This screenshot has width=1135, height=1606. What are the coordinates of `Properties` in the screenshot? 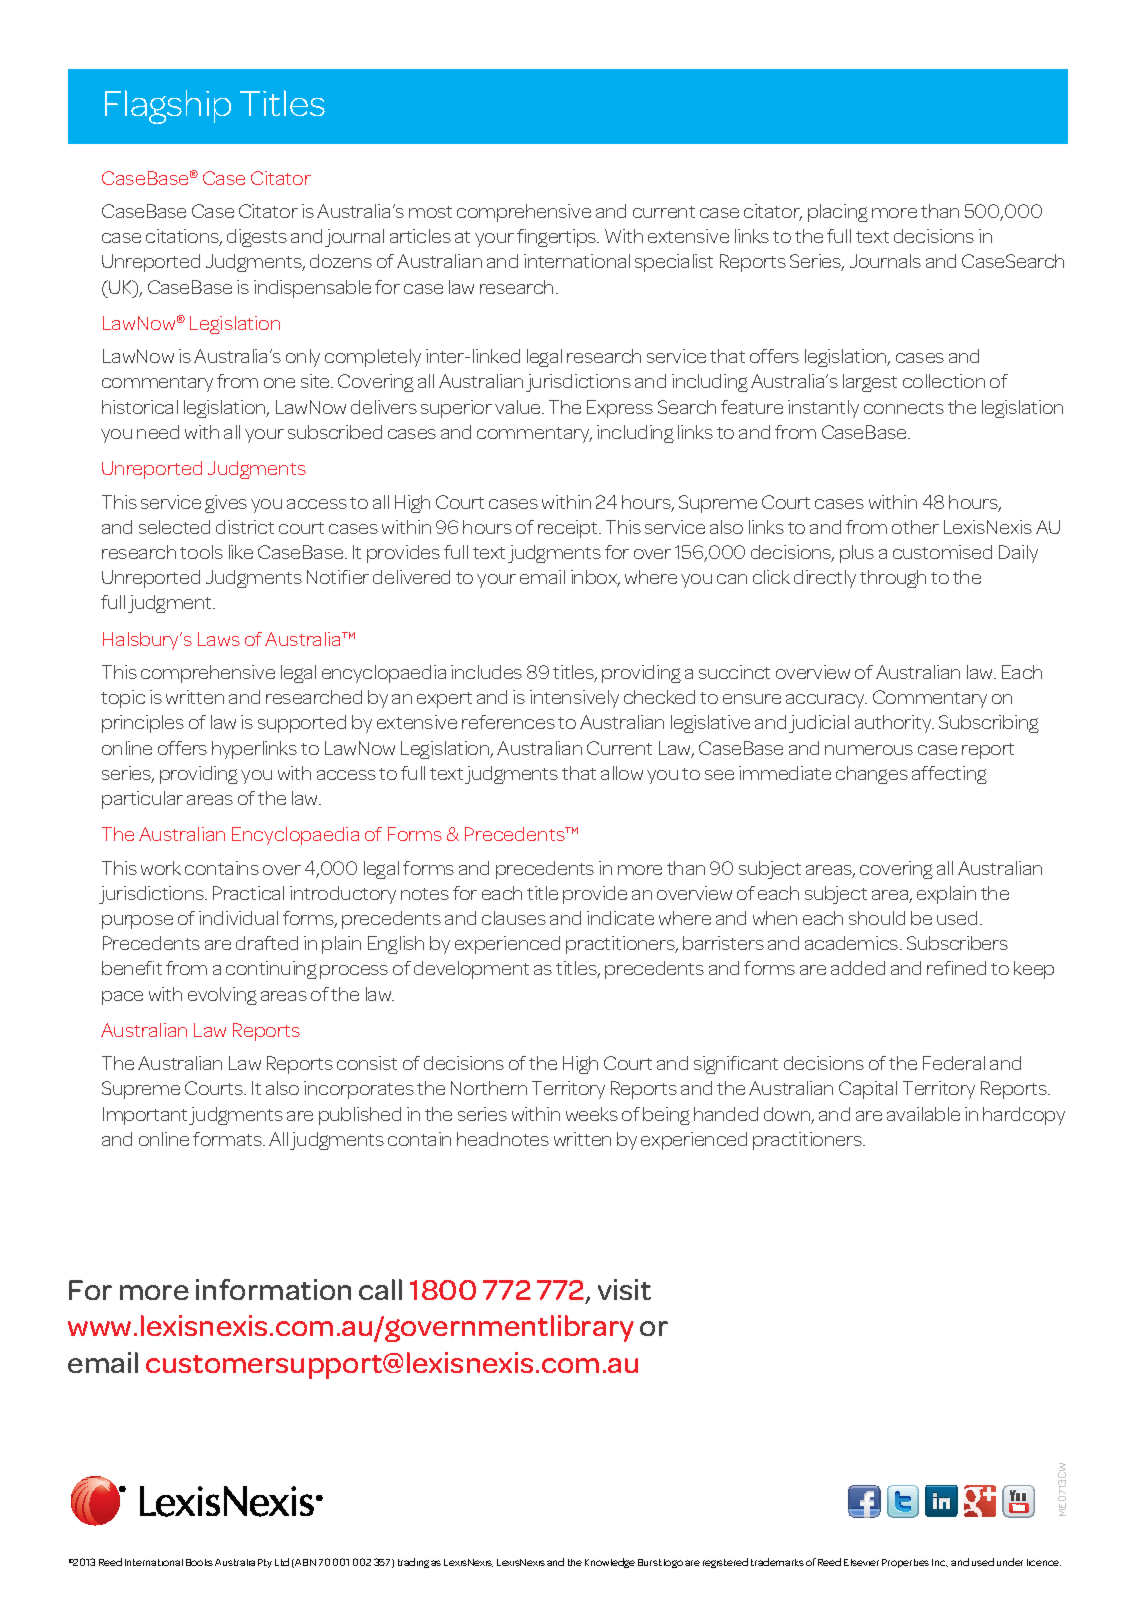 It's located at (905, 1563).
